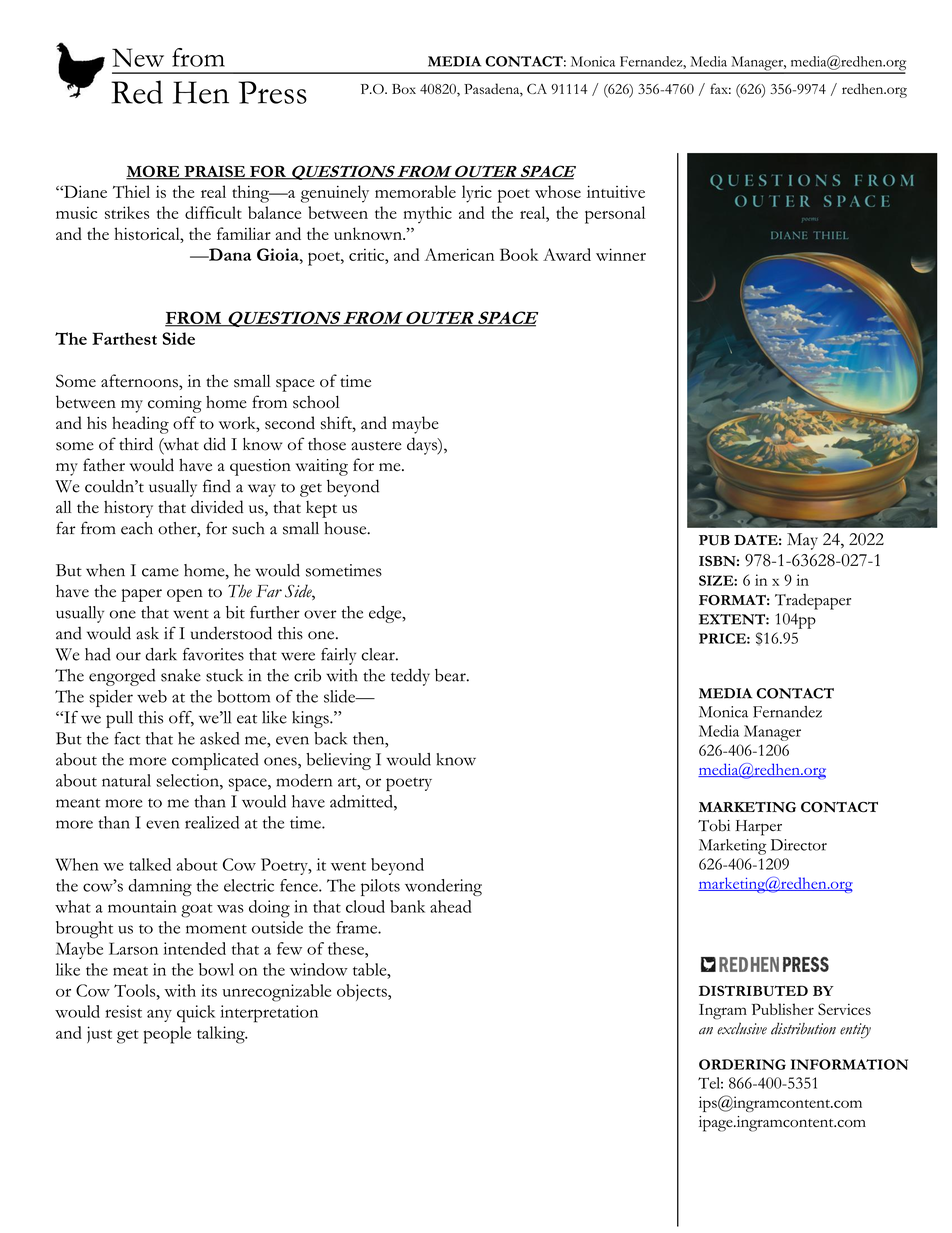 This screenshot has height=1233, width=952. Describe the element at coordinates (404, 89) in the screenshot. I see `Box` at that location.
